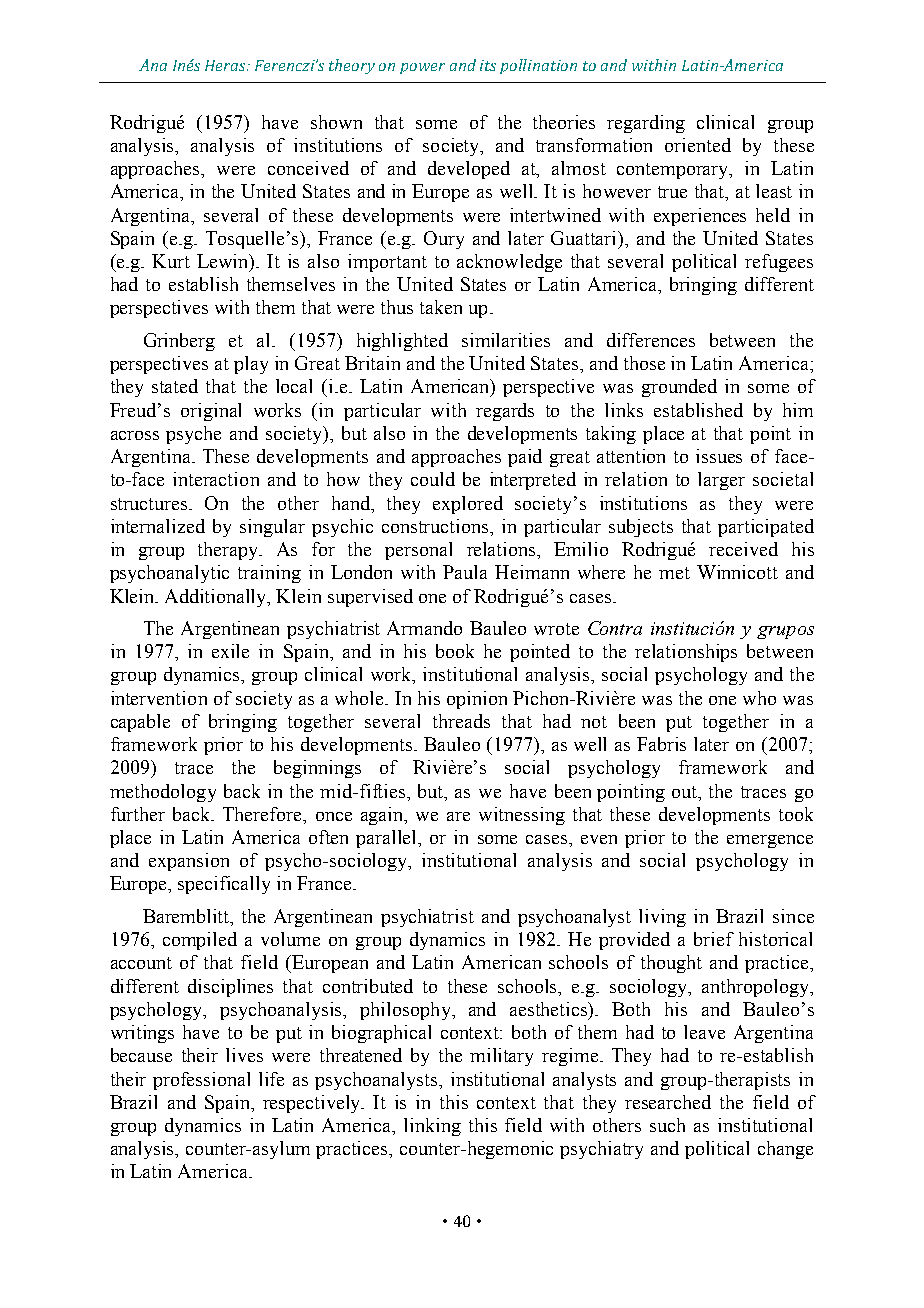  Describe the element at coordinates (686, 792) in the document. I see `out` at that location.
